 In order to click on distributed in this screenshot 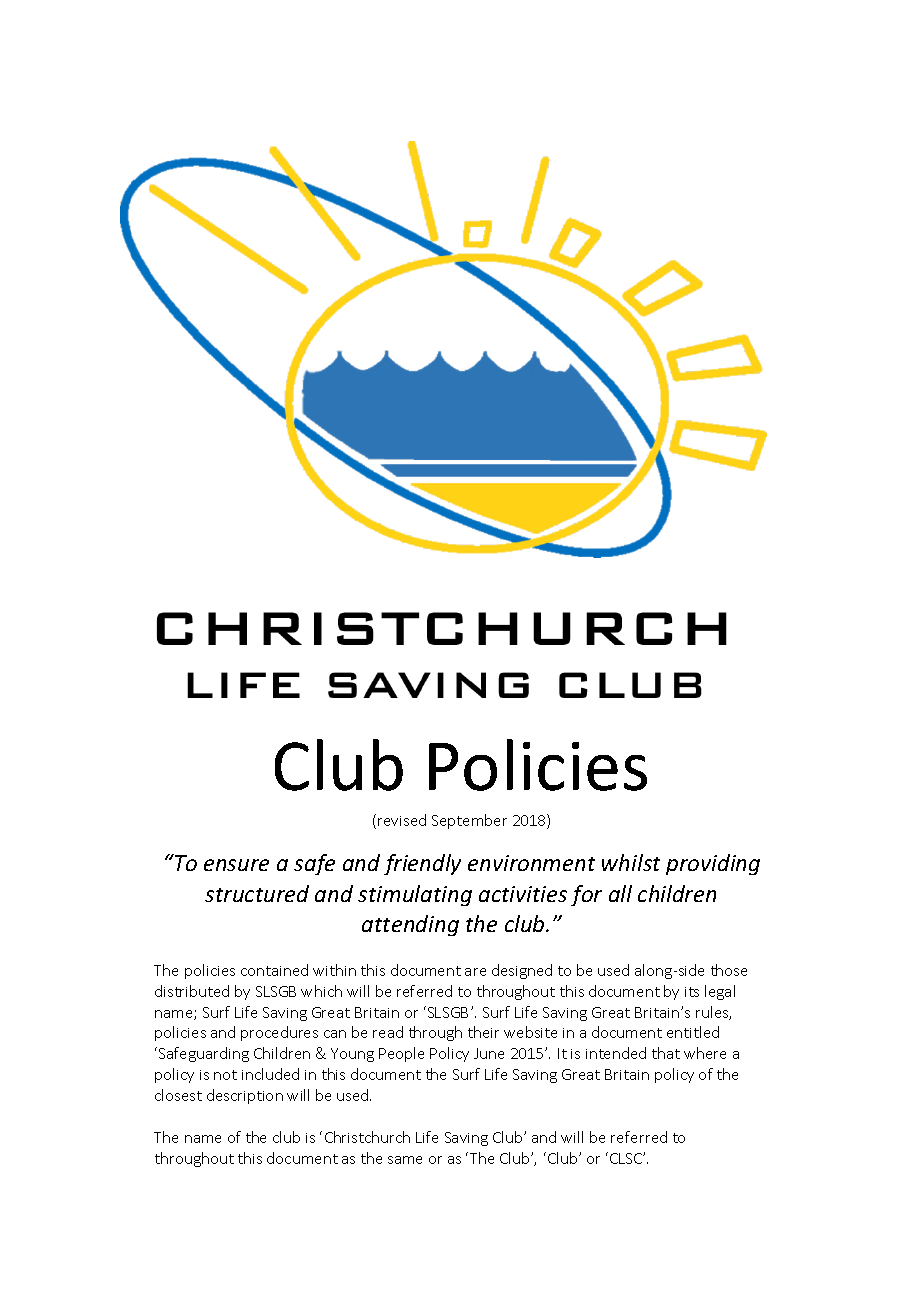, I will do `click(192, 991)`.
